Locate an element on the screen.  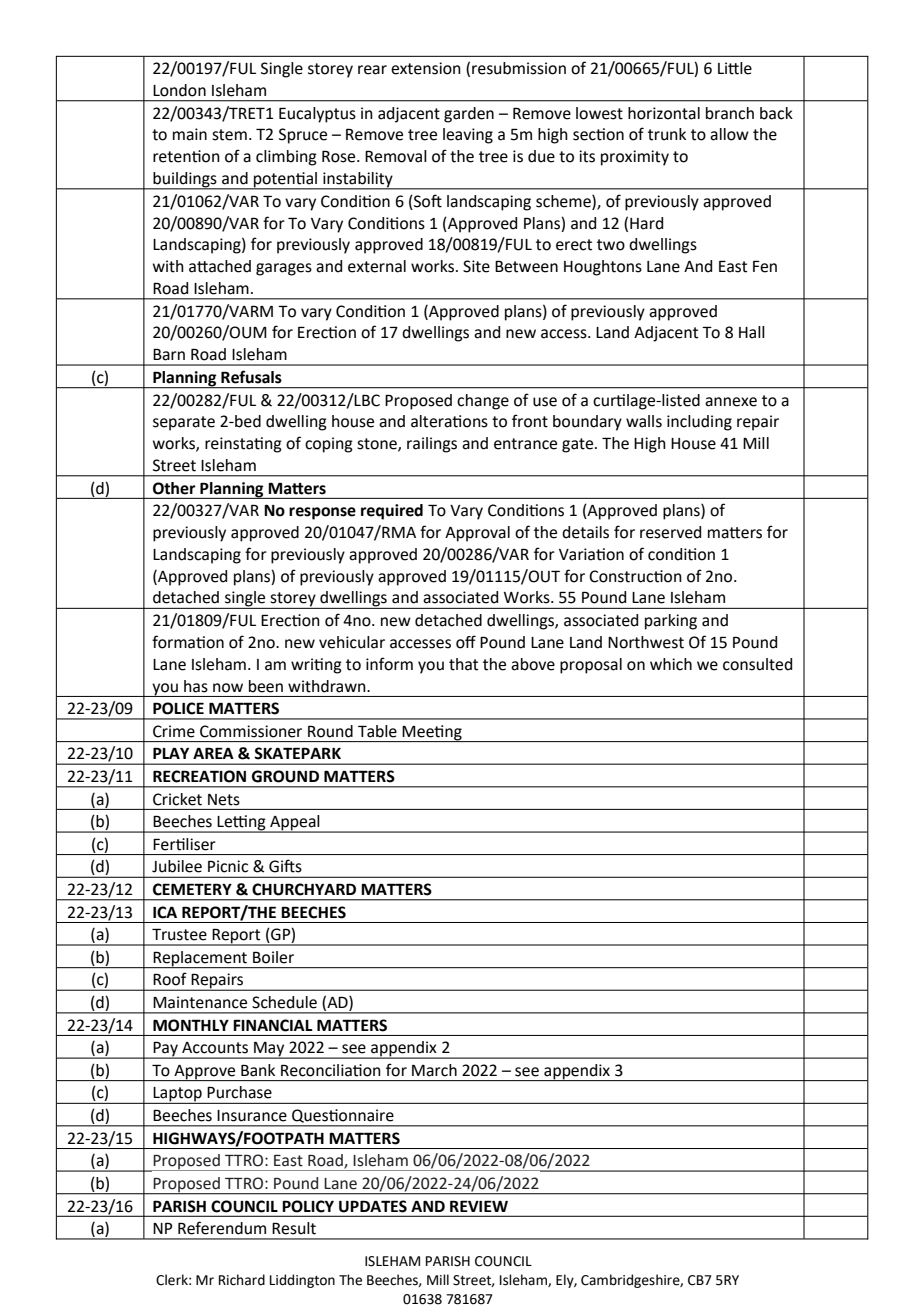
including is located at coordinates (699, 423).
